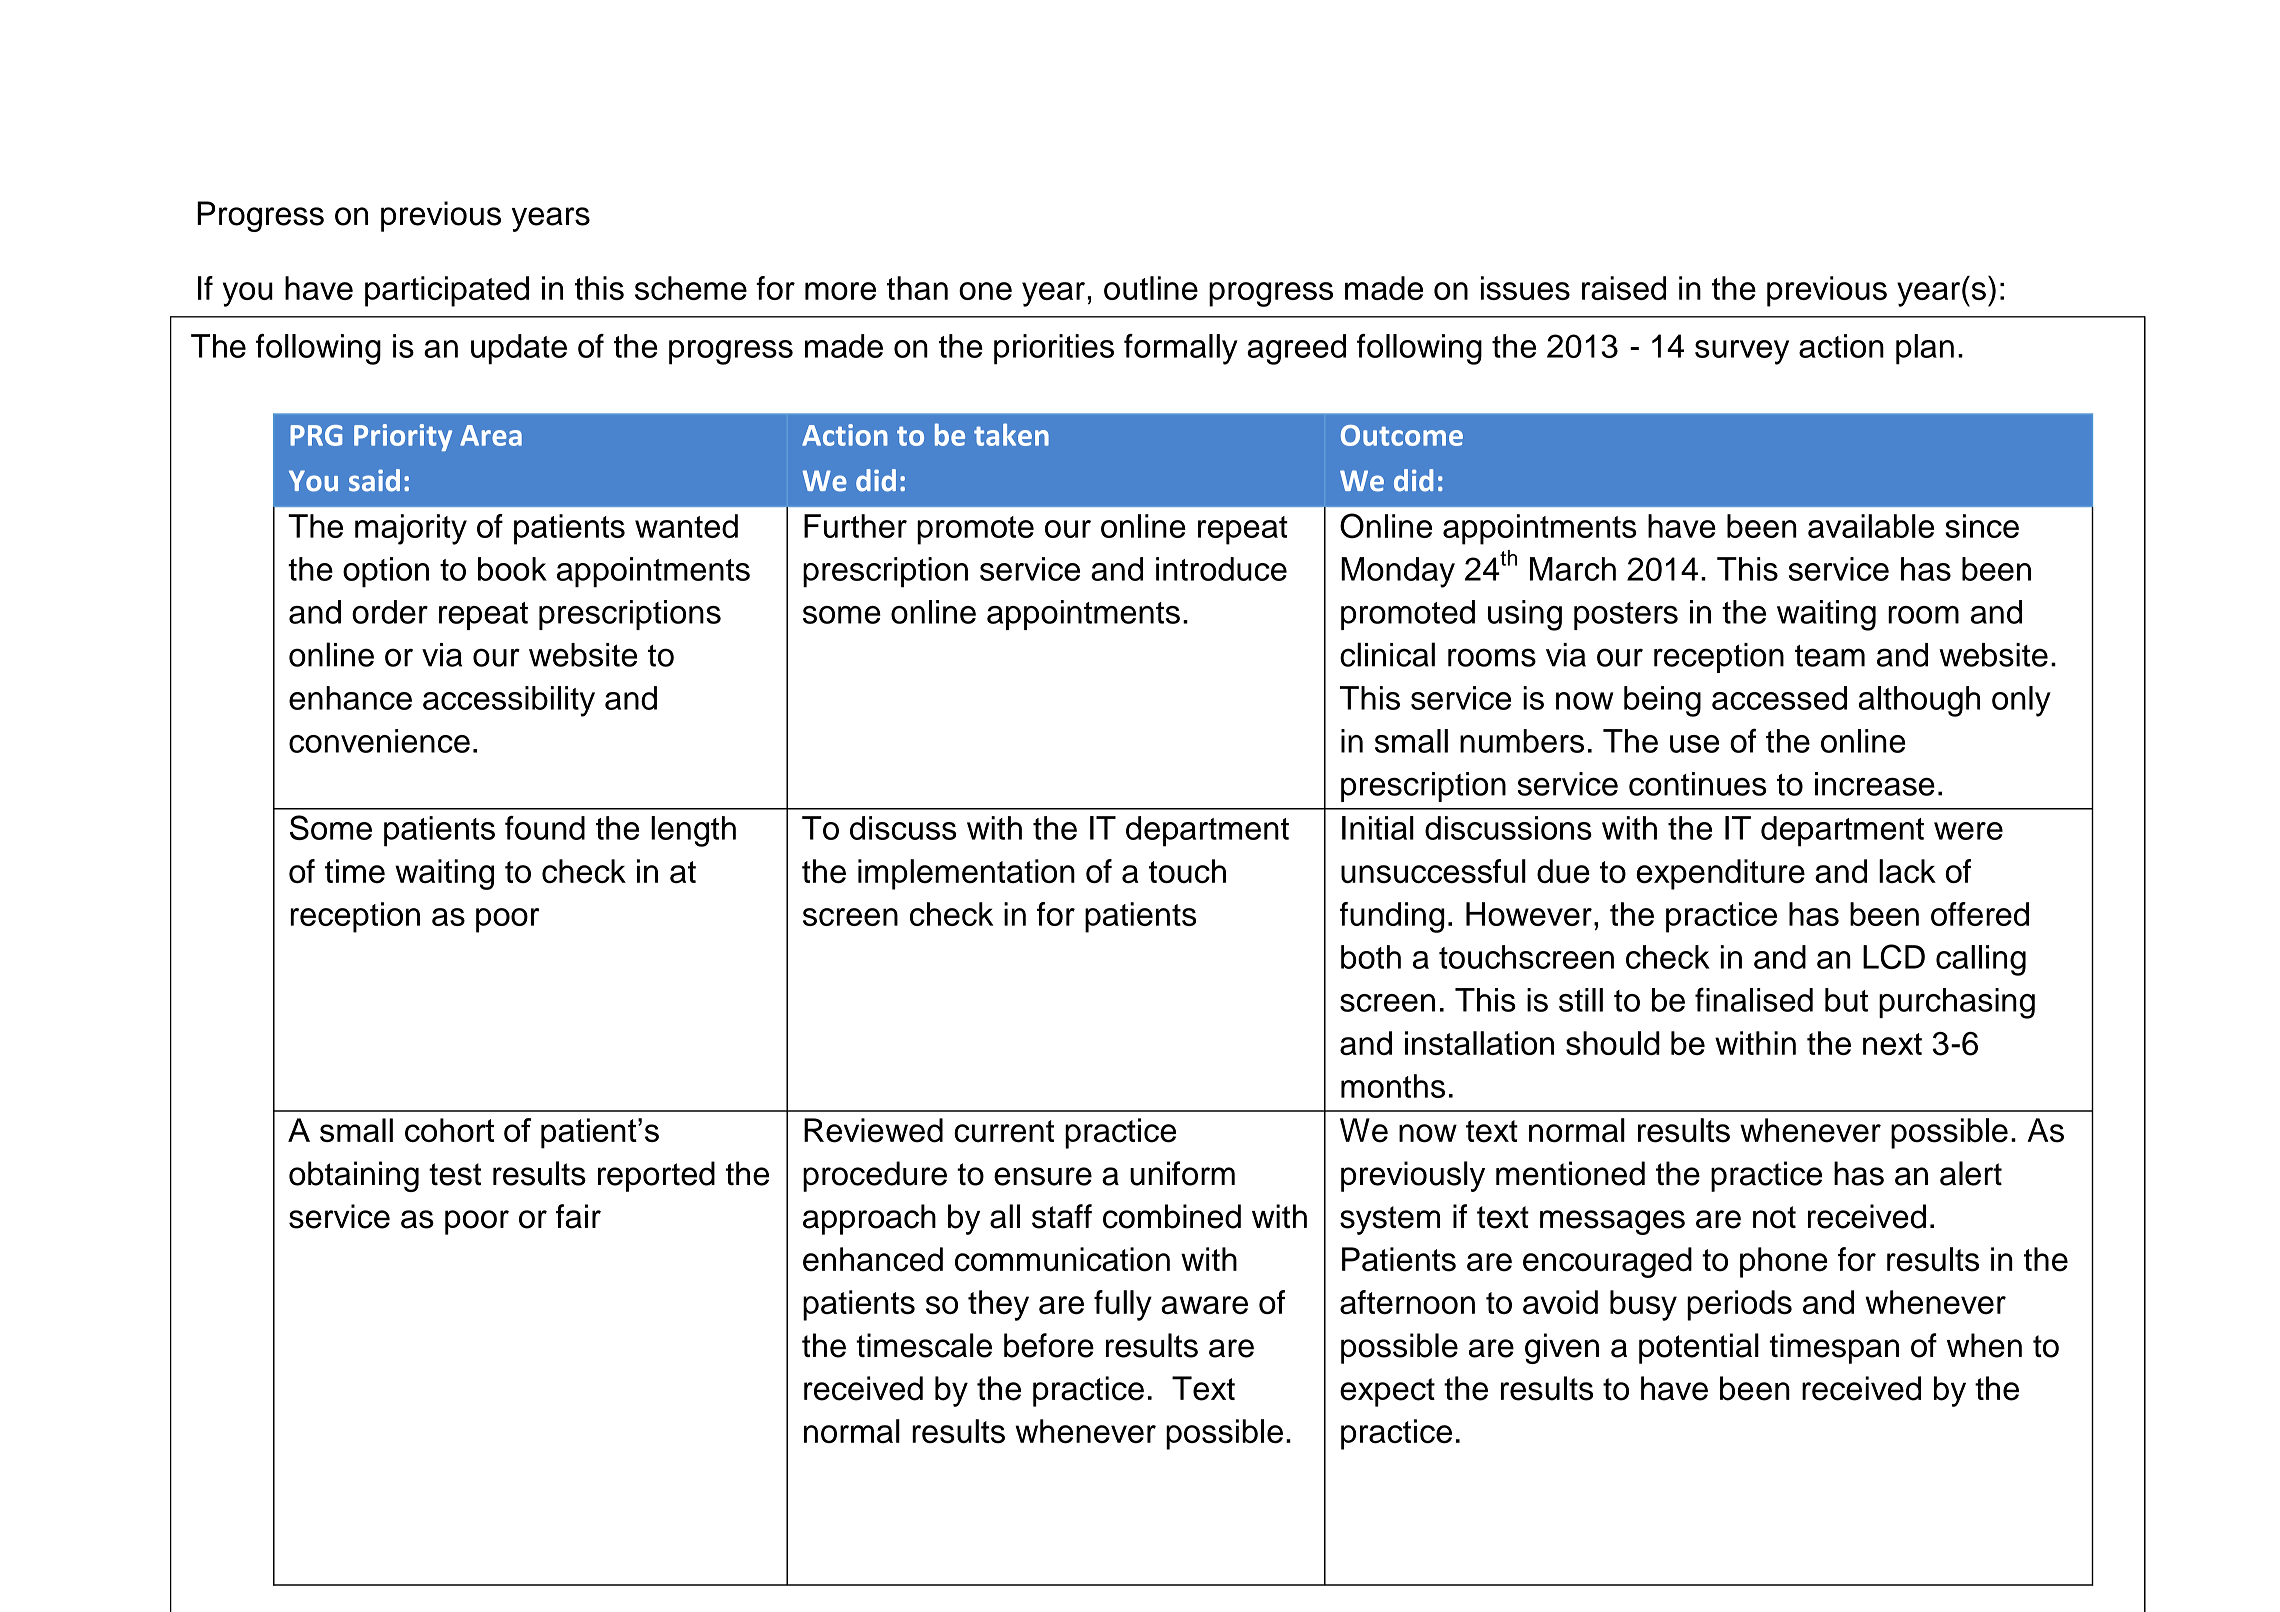 This image has height=1612, width=2280. Describe the element at coordinates (519, 349) in the image. I see `update` at that location.
